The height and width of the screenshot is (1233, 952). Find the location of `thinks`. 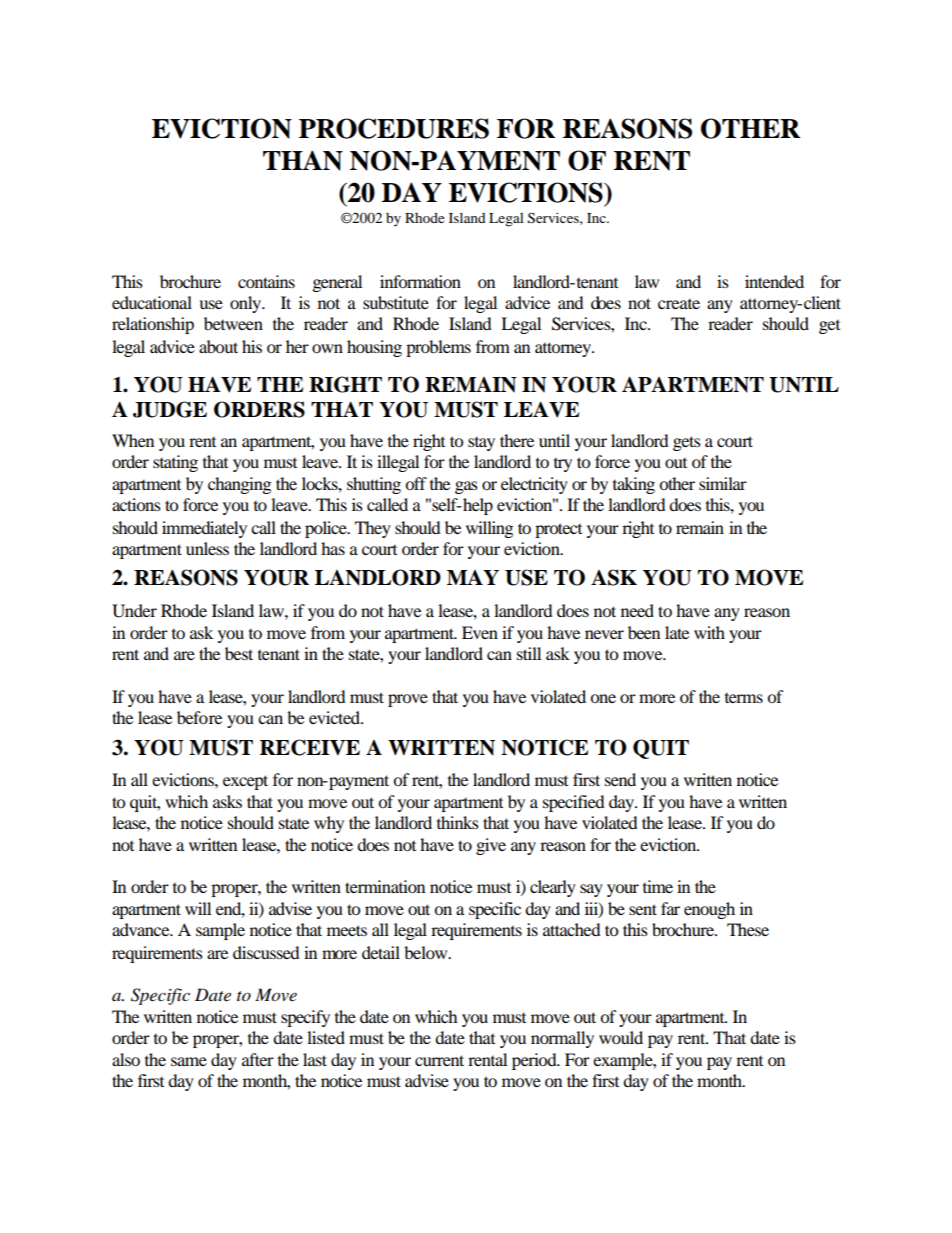

thinks is located at coordinates (458, 822).
